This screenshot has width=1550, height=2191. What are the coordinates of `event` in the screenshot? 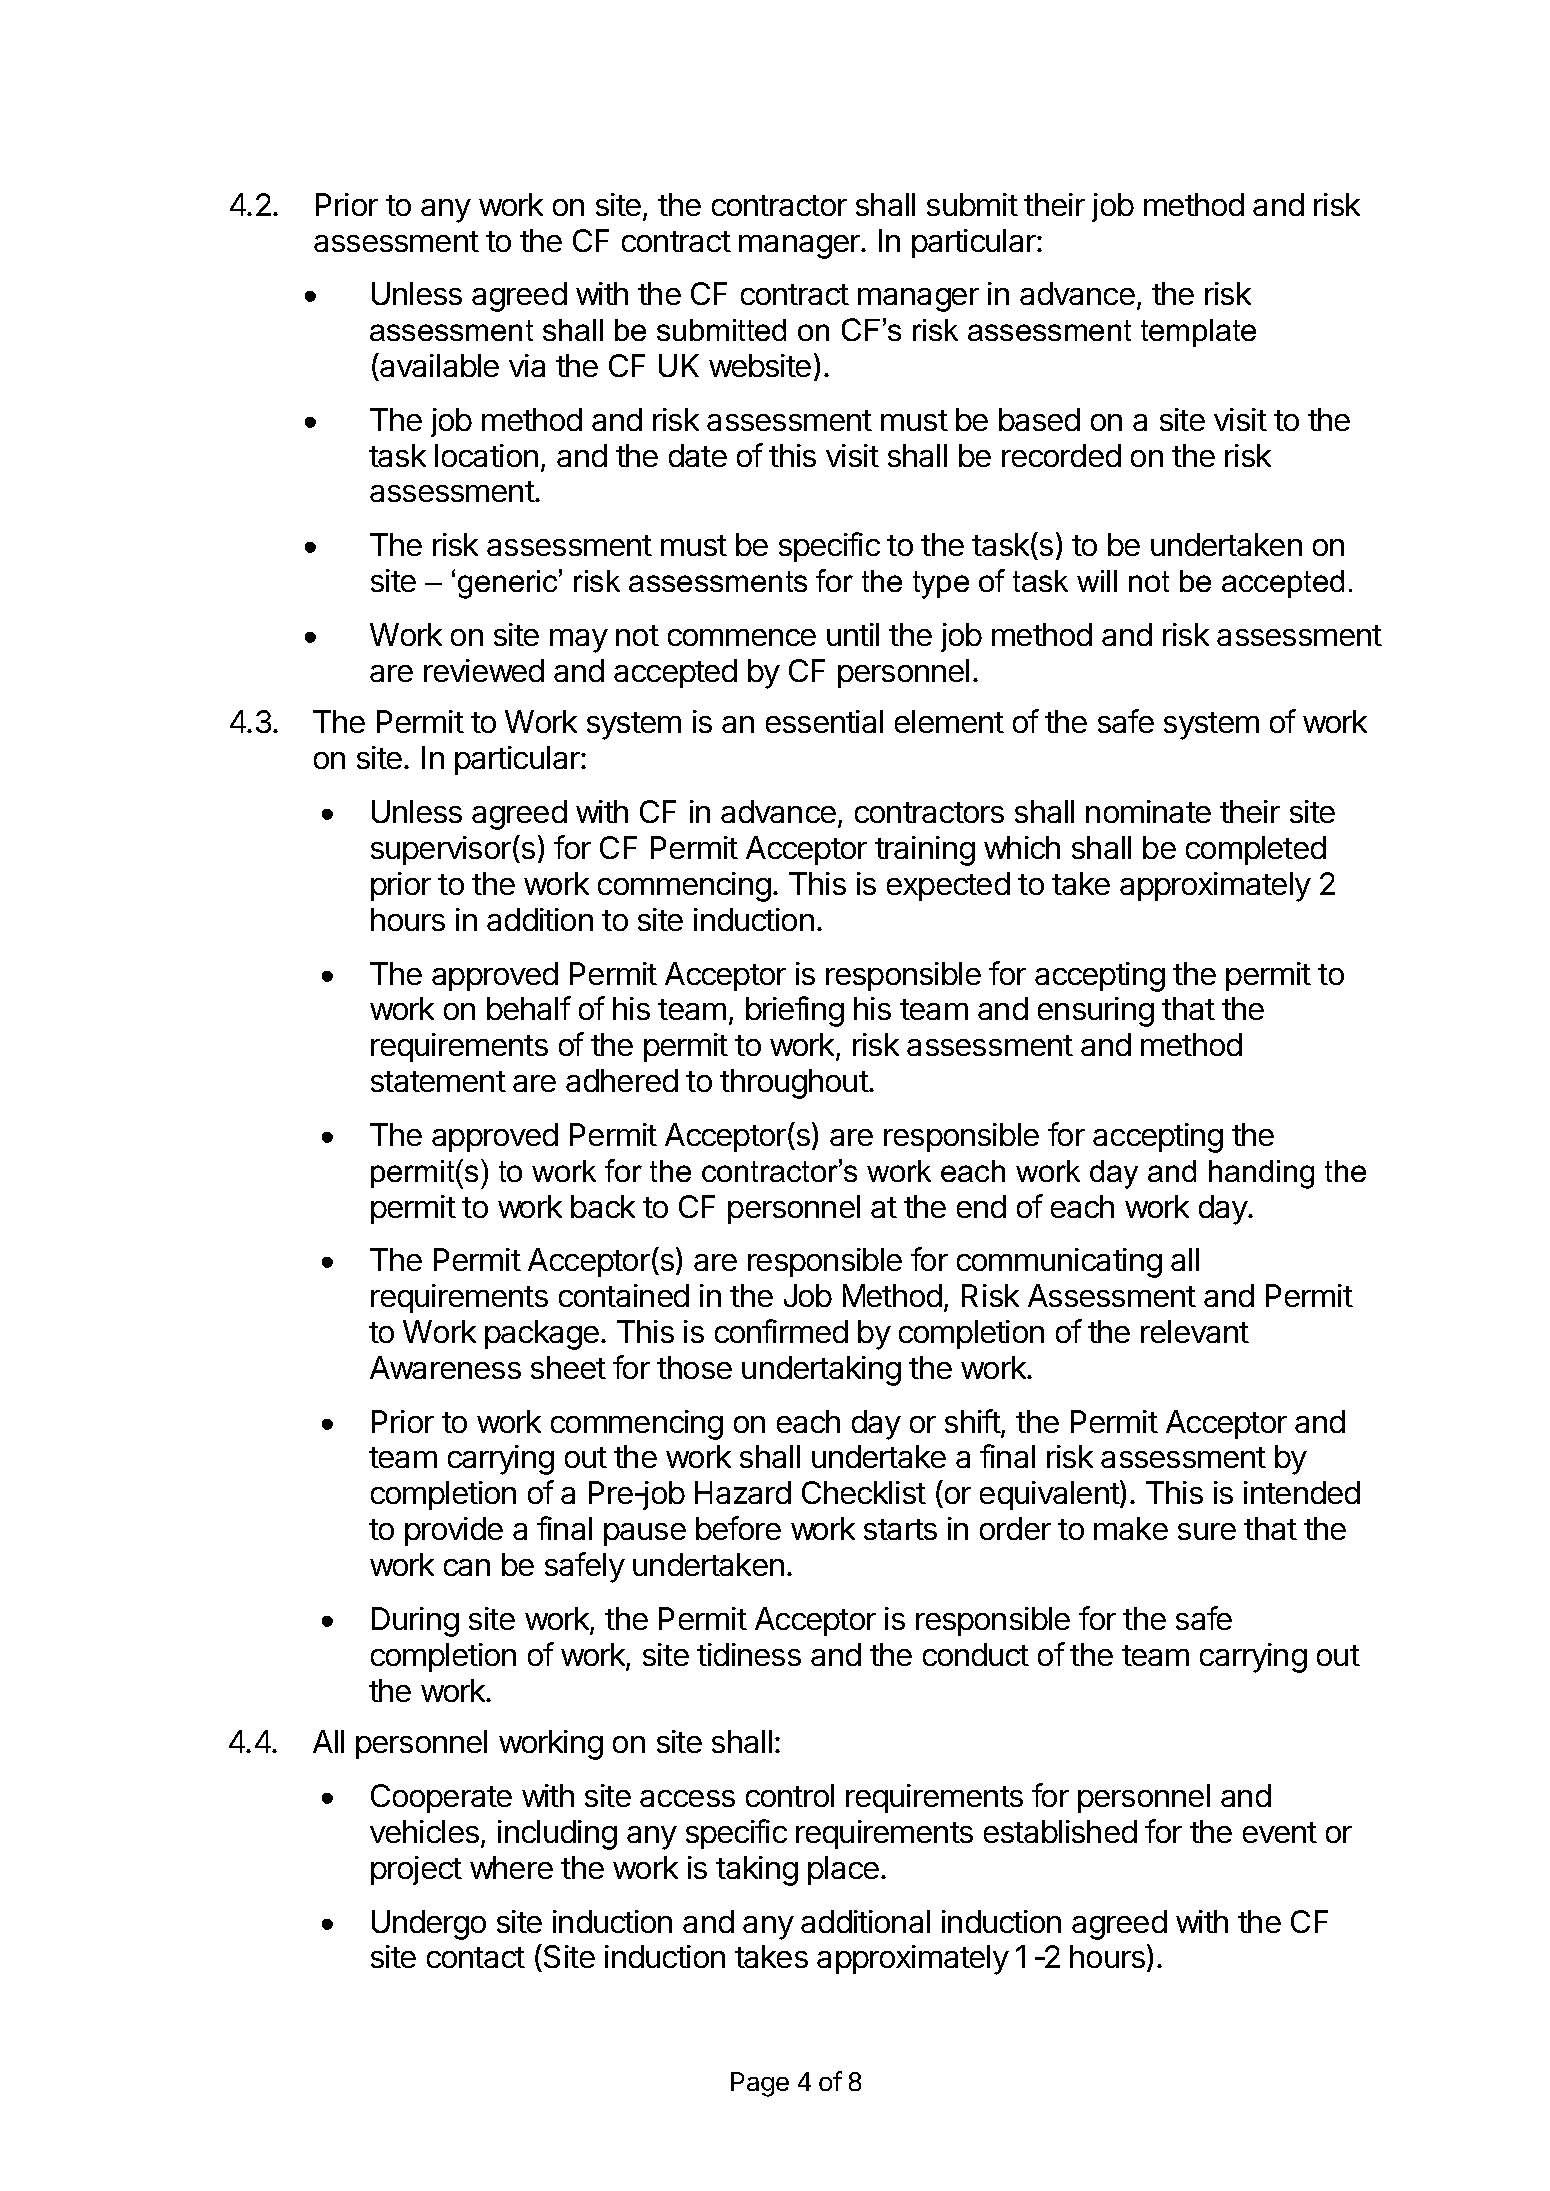 It's located at (1280, 1832).
